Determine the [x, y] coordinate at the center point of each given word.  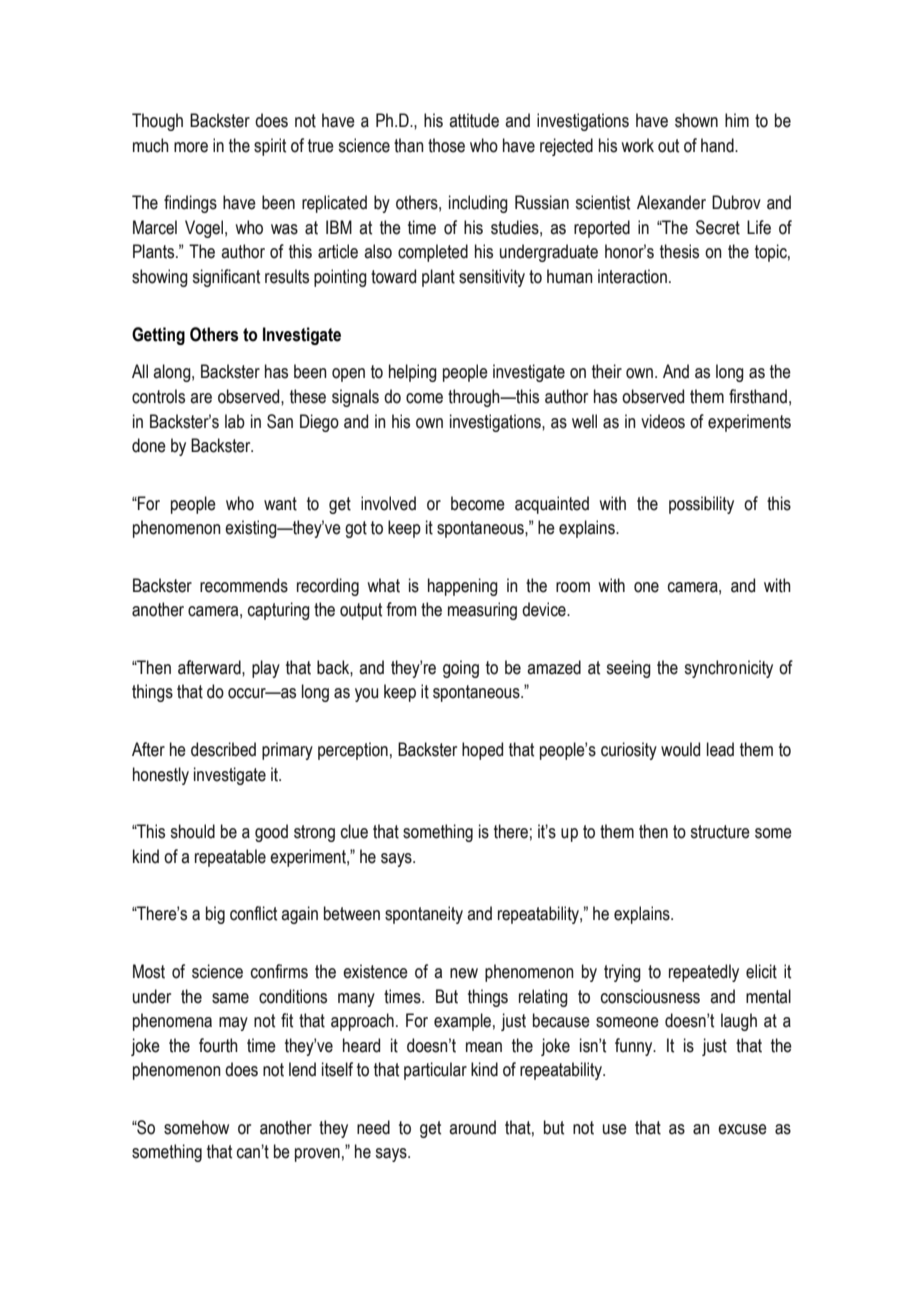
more [191, 147]
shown [696, 120]
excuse [742, 1129]
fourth [218, 1045]
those [446, 145]
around [472, 1127]
